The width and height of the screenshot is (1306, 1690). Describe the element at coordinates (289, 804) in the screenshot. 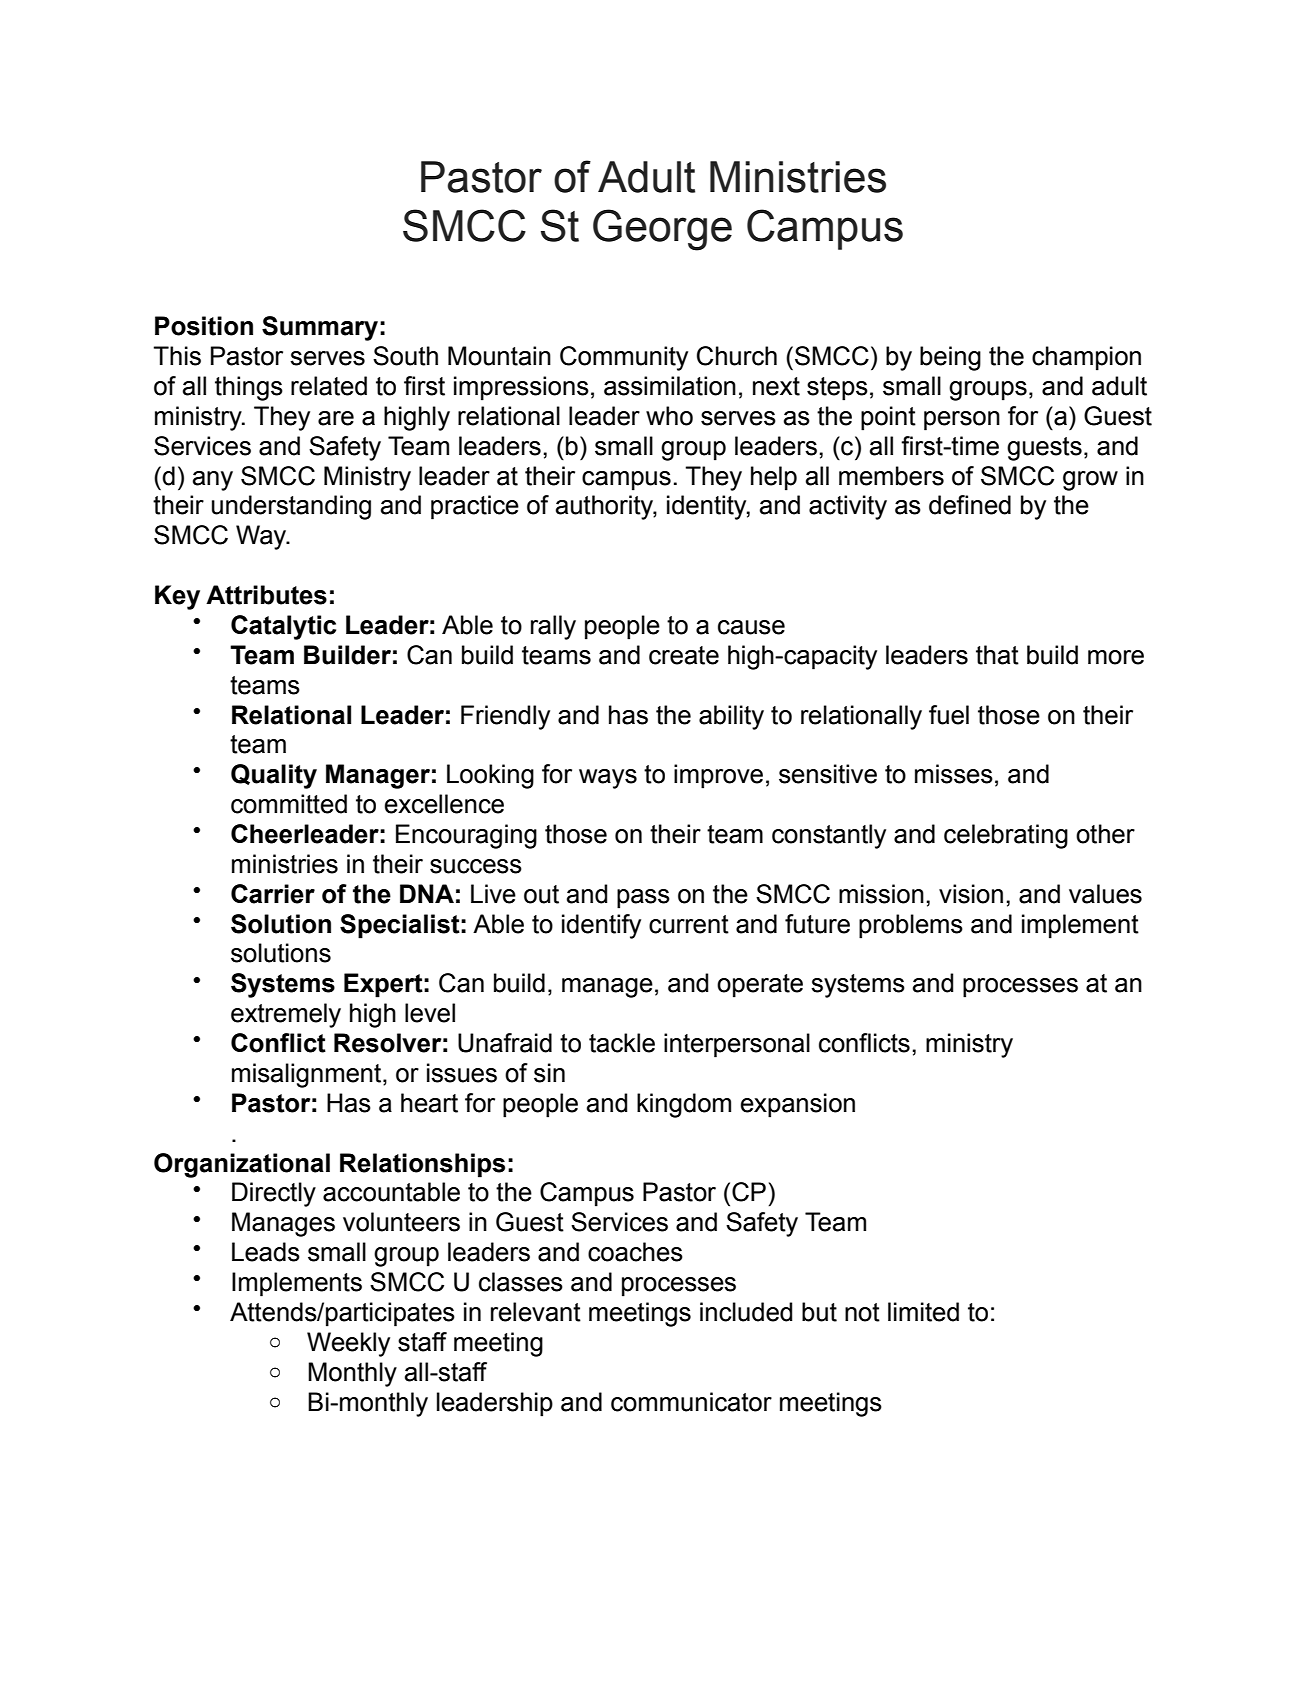

I see `committed` at that location.
